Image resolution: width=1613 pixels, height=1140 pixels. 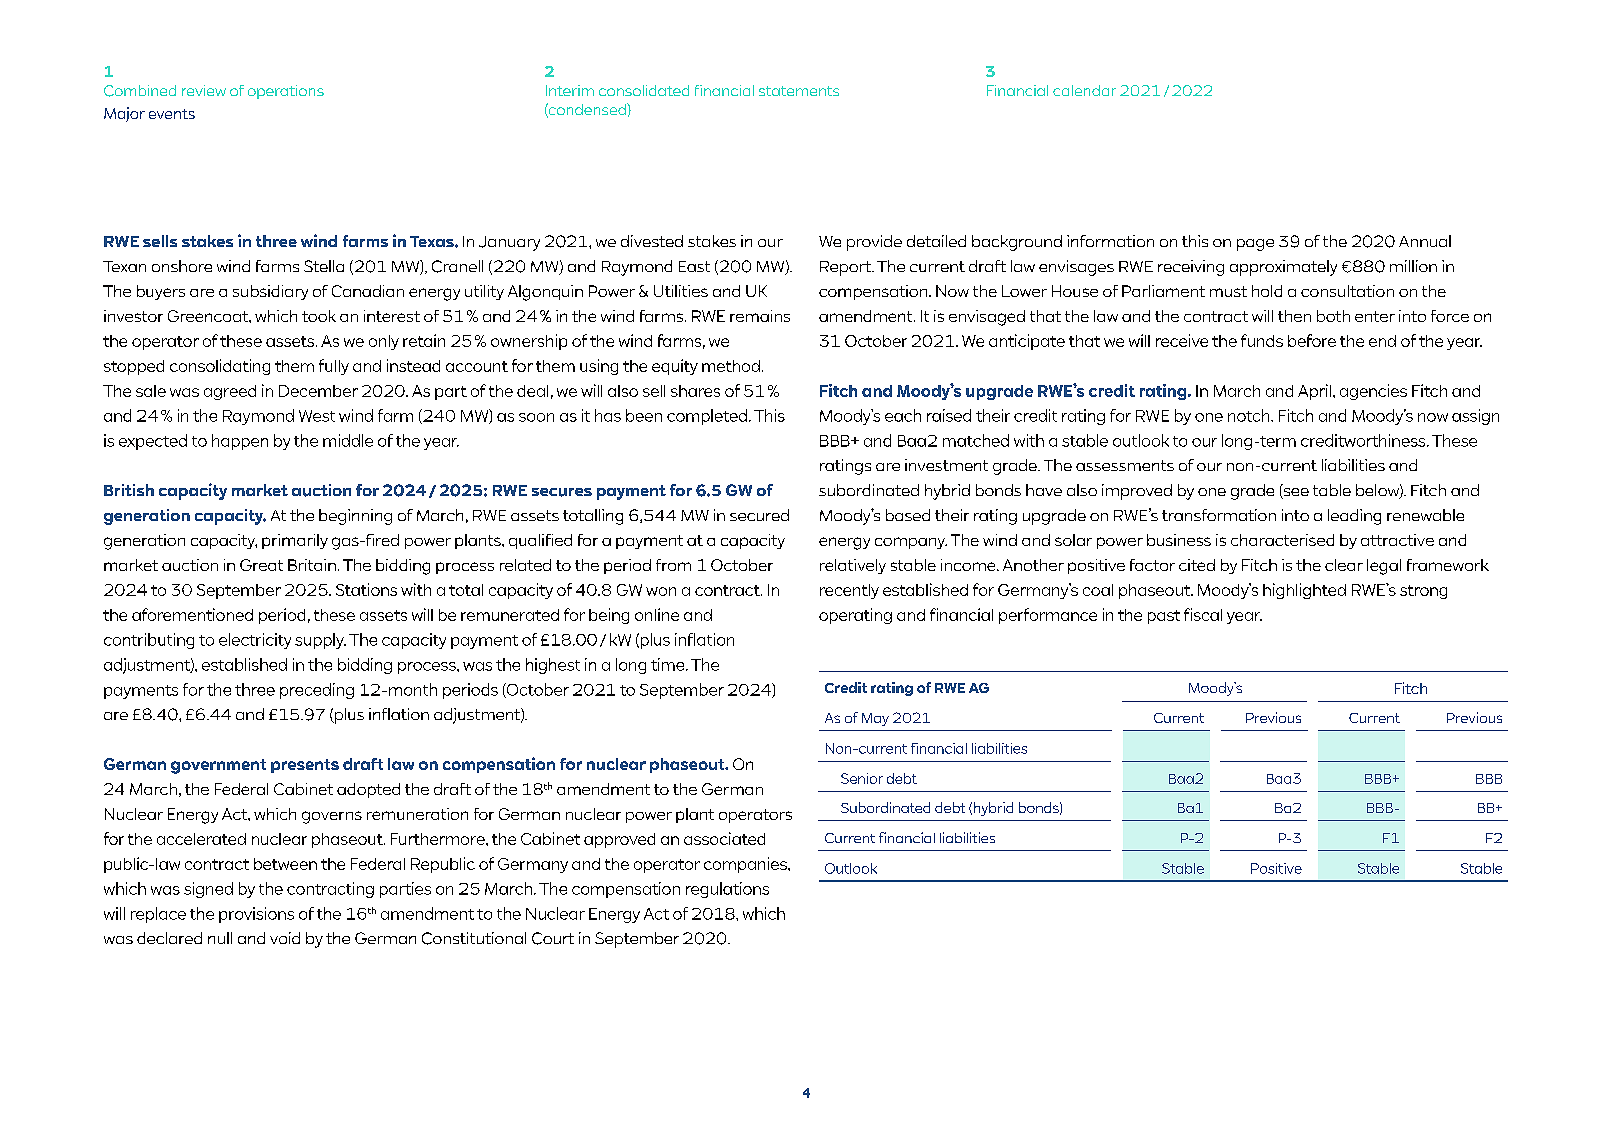 What do you see at coordinates (1425, 241) in the image?
I see `Annual` at bounding box center [1425, 241].
